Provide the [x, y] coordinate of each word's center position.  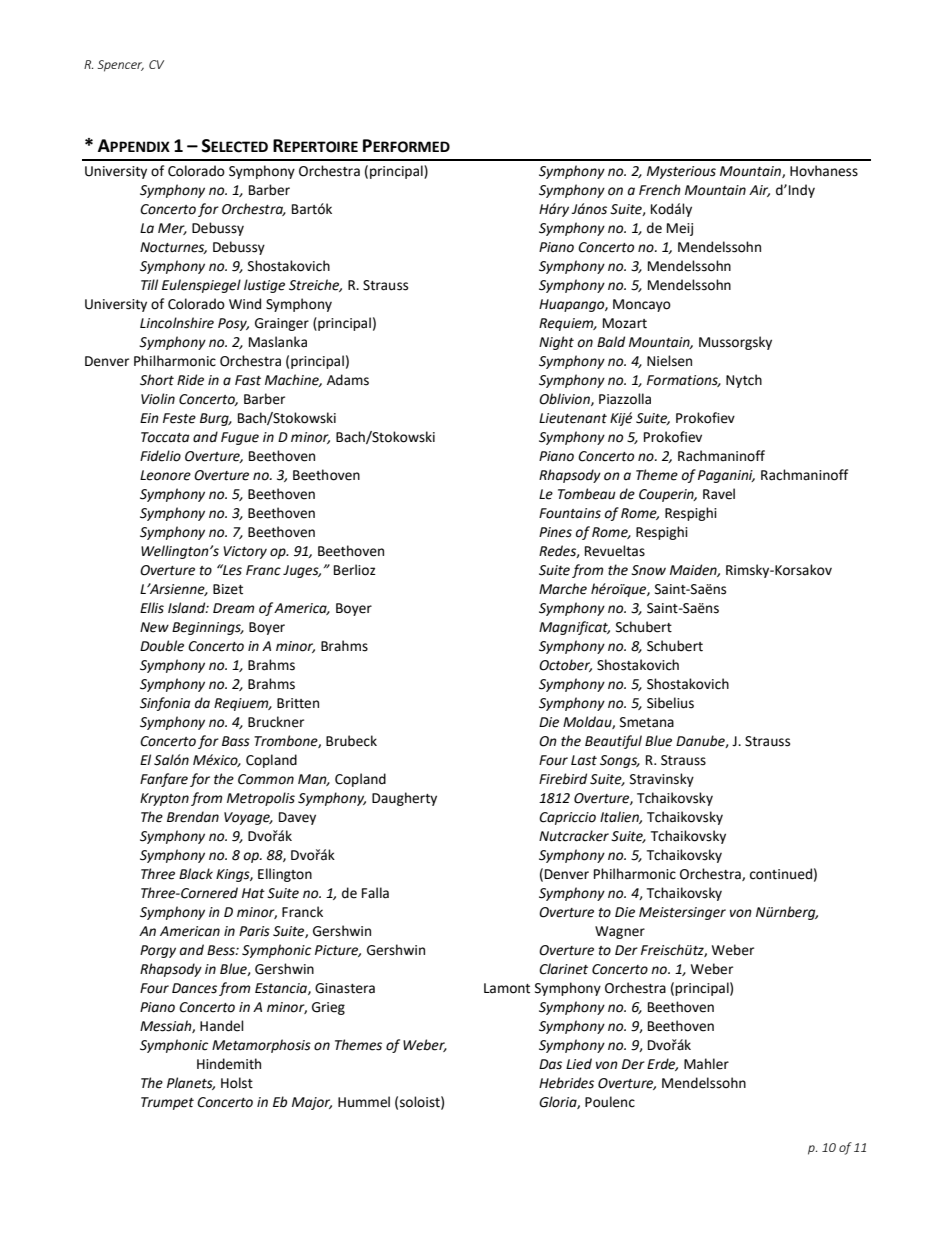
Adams [348, 380]
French [660, 190]
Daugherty [404, 799]
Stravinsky [662, 780]
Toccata [165, 437]
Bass [236, 741]
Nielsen [669, 361]
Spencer [121, 66]
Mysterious [681, 172]
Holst [237, 1083]
